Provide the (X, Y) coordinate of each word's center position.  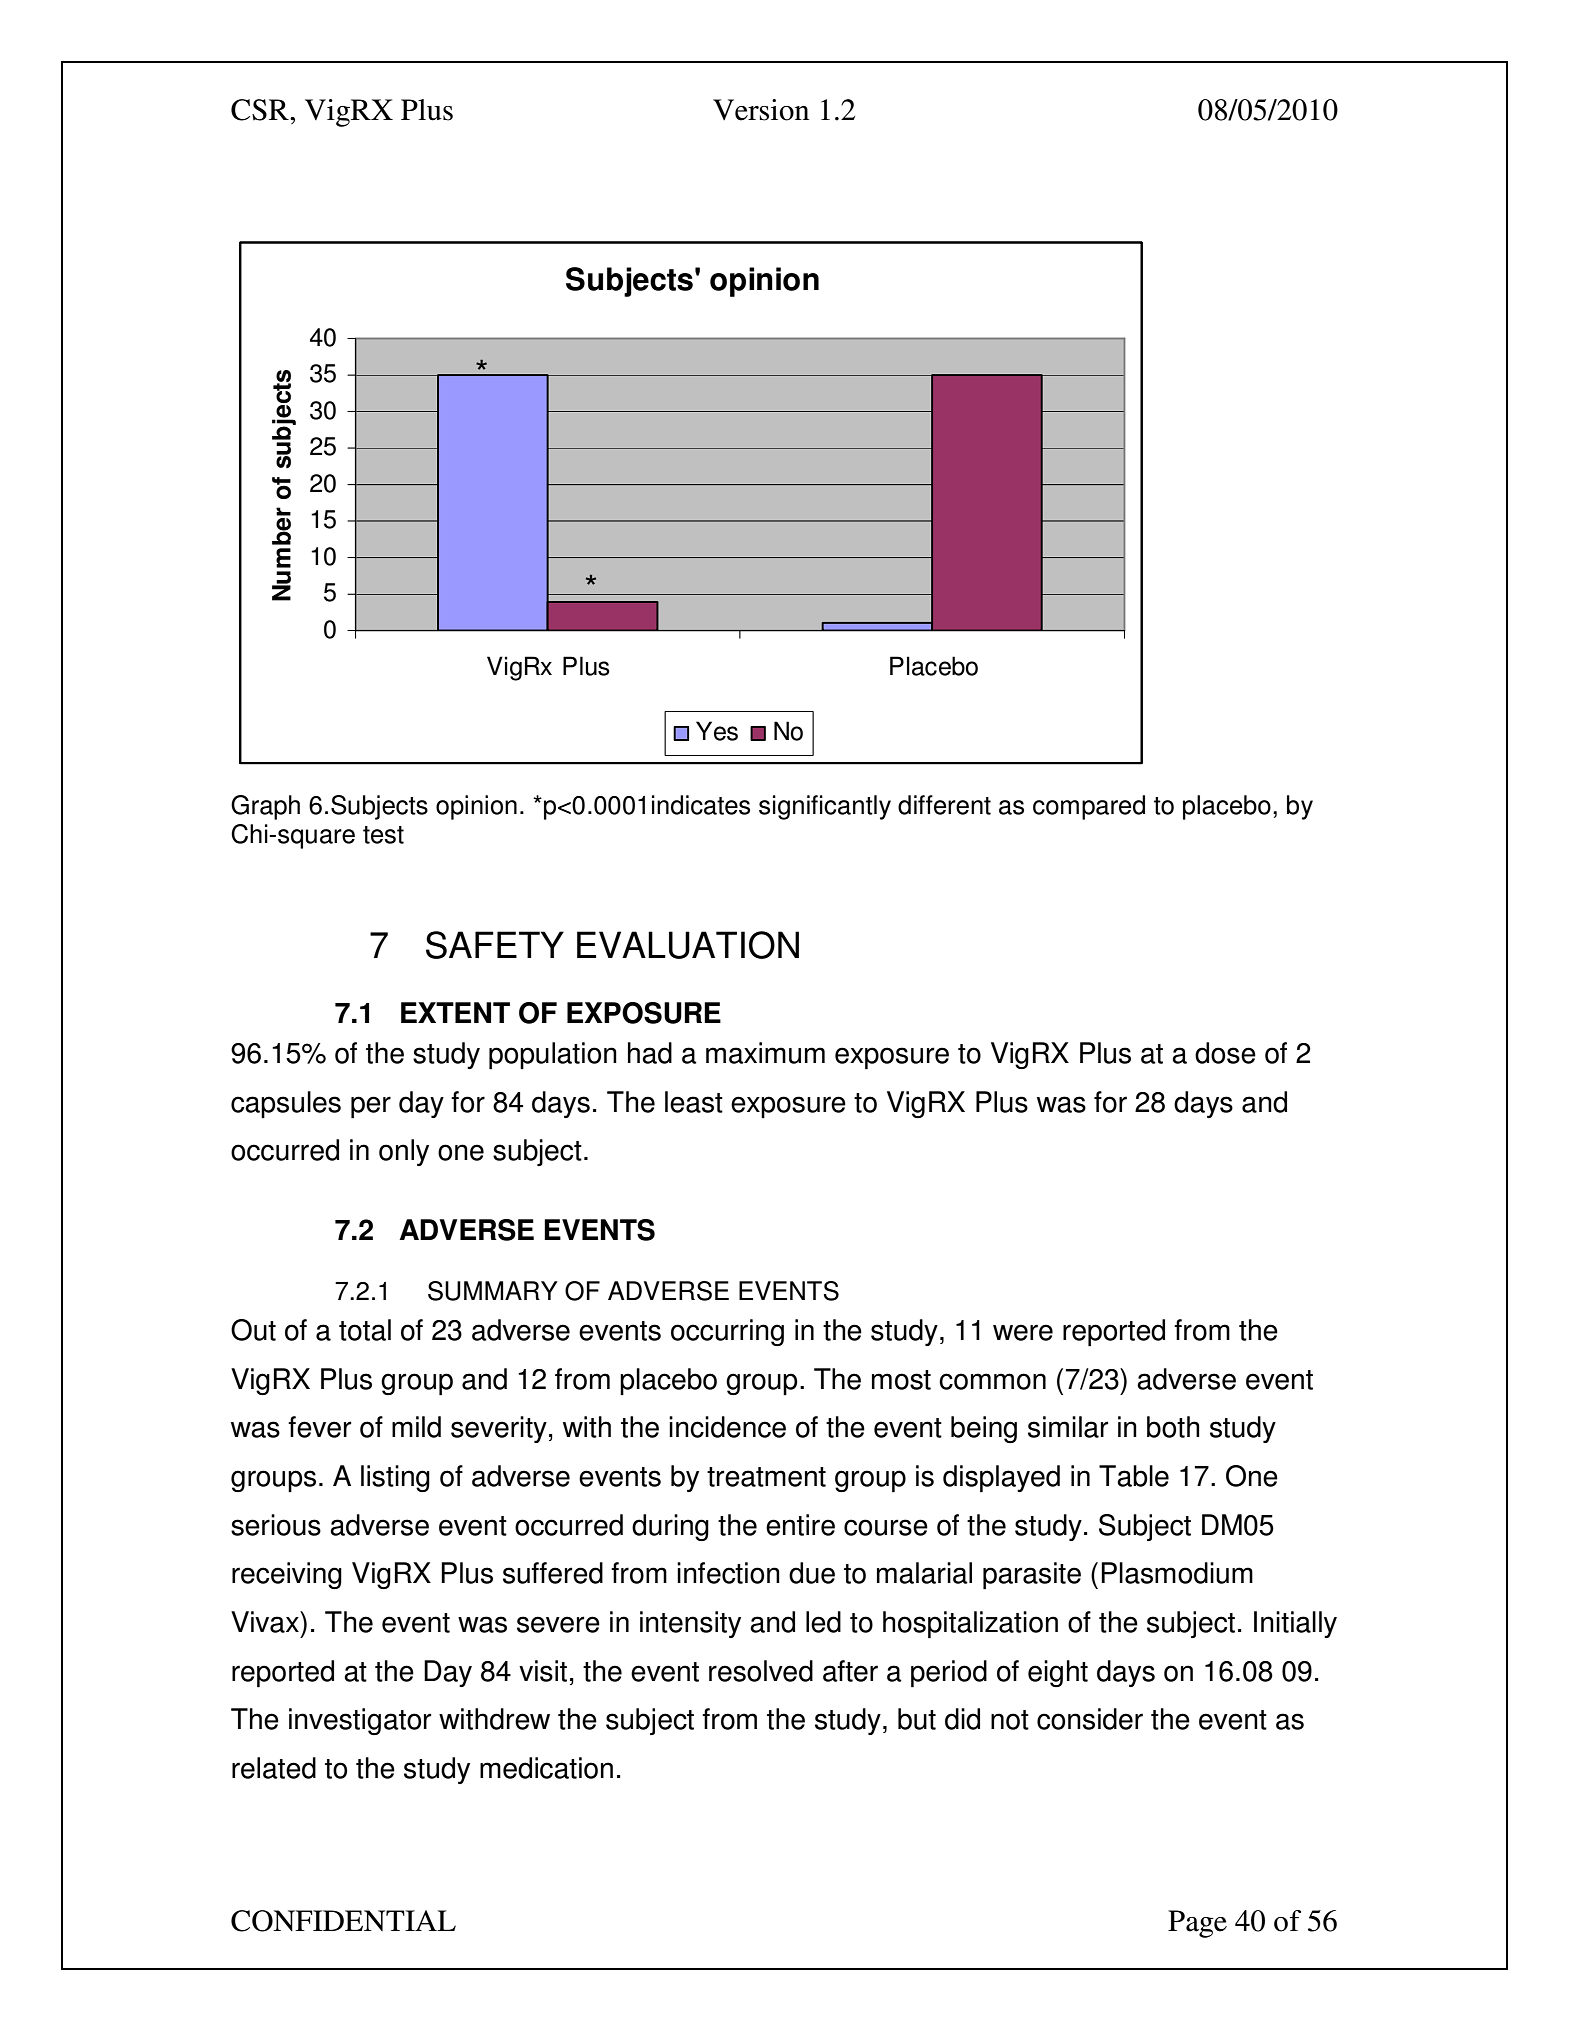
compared (1089, 807)
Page (1197, 1924)
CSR (261, 110)
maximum (765, 1053)
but (917, 1719)
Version (761, 110)
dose (1225, 1053)
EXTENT (455, 1012)
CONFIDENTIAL (343, 1921)
